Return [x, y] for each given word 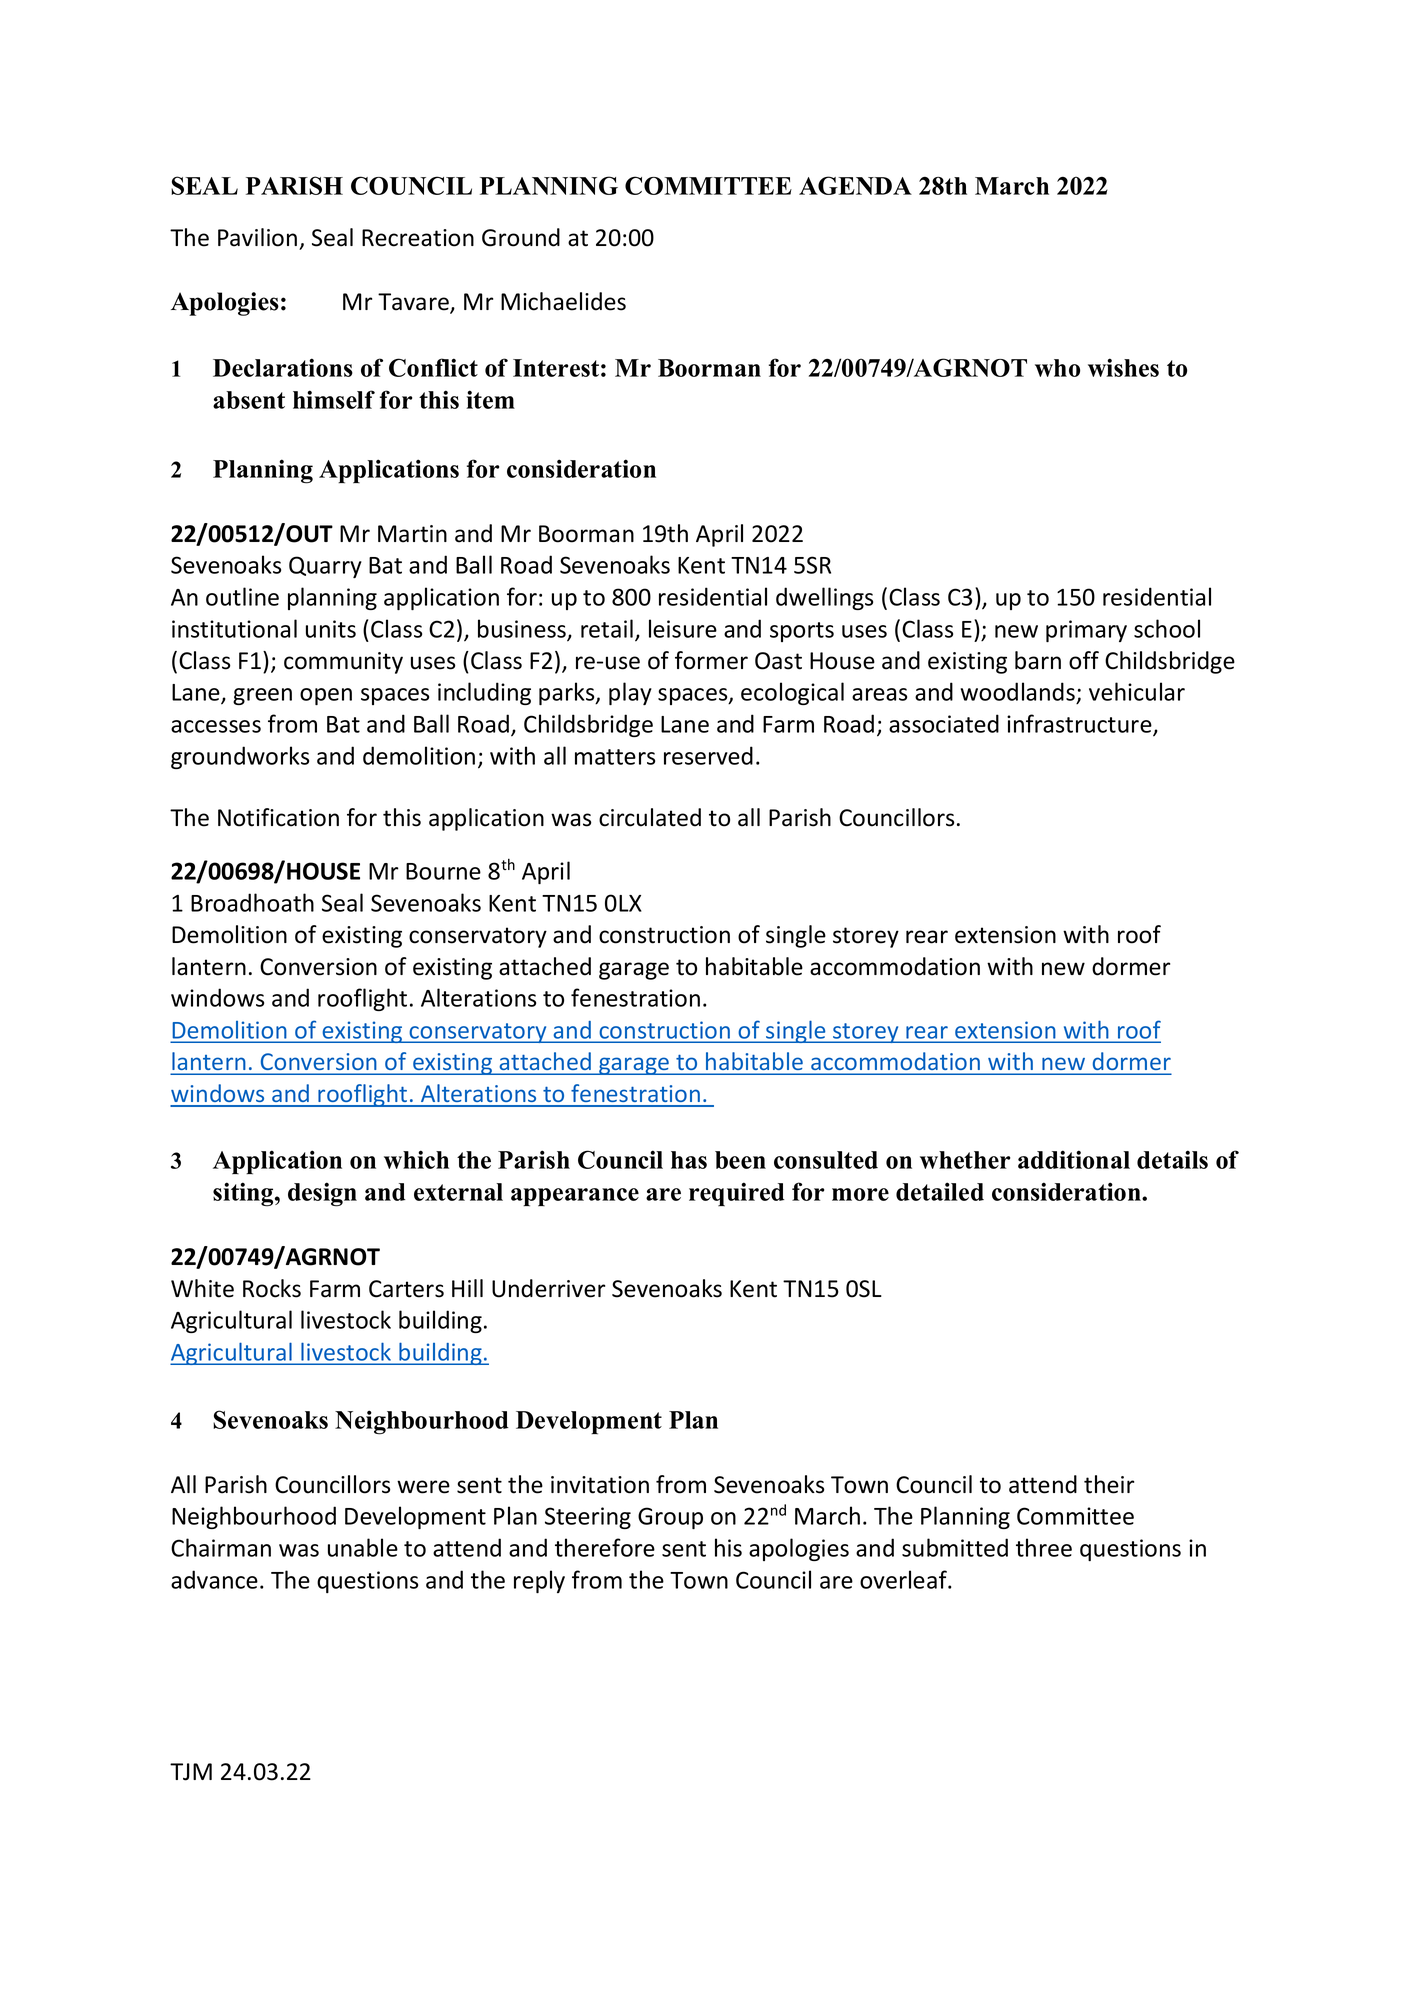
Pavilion [257, 237]
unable [363, 1547]
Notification [278, 817]
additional [1074, 1159]
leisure [683, 628]
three [1044, 1547]
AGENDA [855, 185]
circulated [650, 817]
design [322, 1194]
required [737, 1194]
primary [1086, 631]
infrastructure [1080, 724]
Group [670, 1518]
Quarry [325, 567]
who [1057, 368]
